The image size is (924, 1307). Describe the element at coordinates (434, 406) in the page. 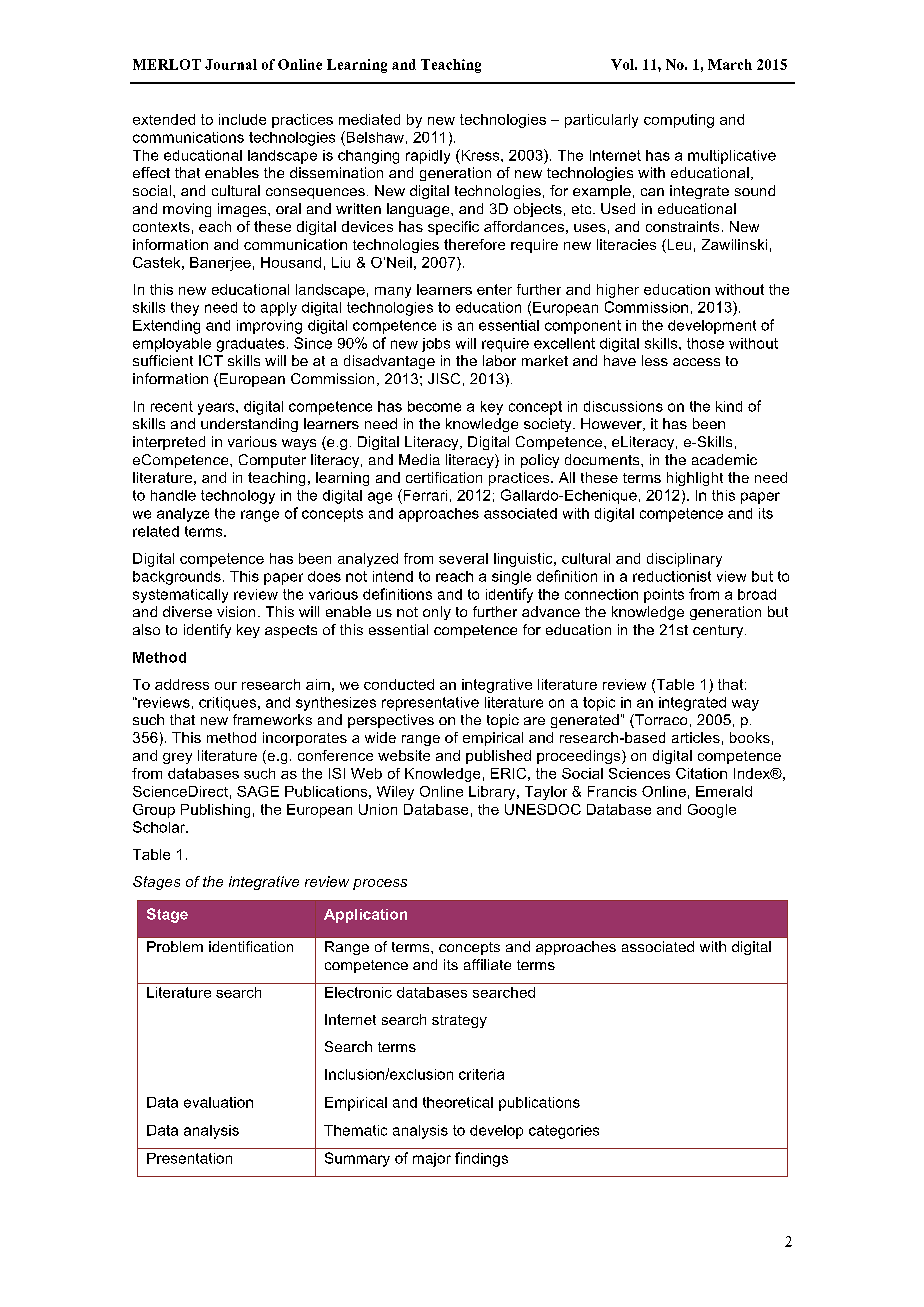

I see `become` at that location.
